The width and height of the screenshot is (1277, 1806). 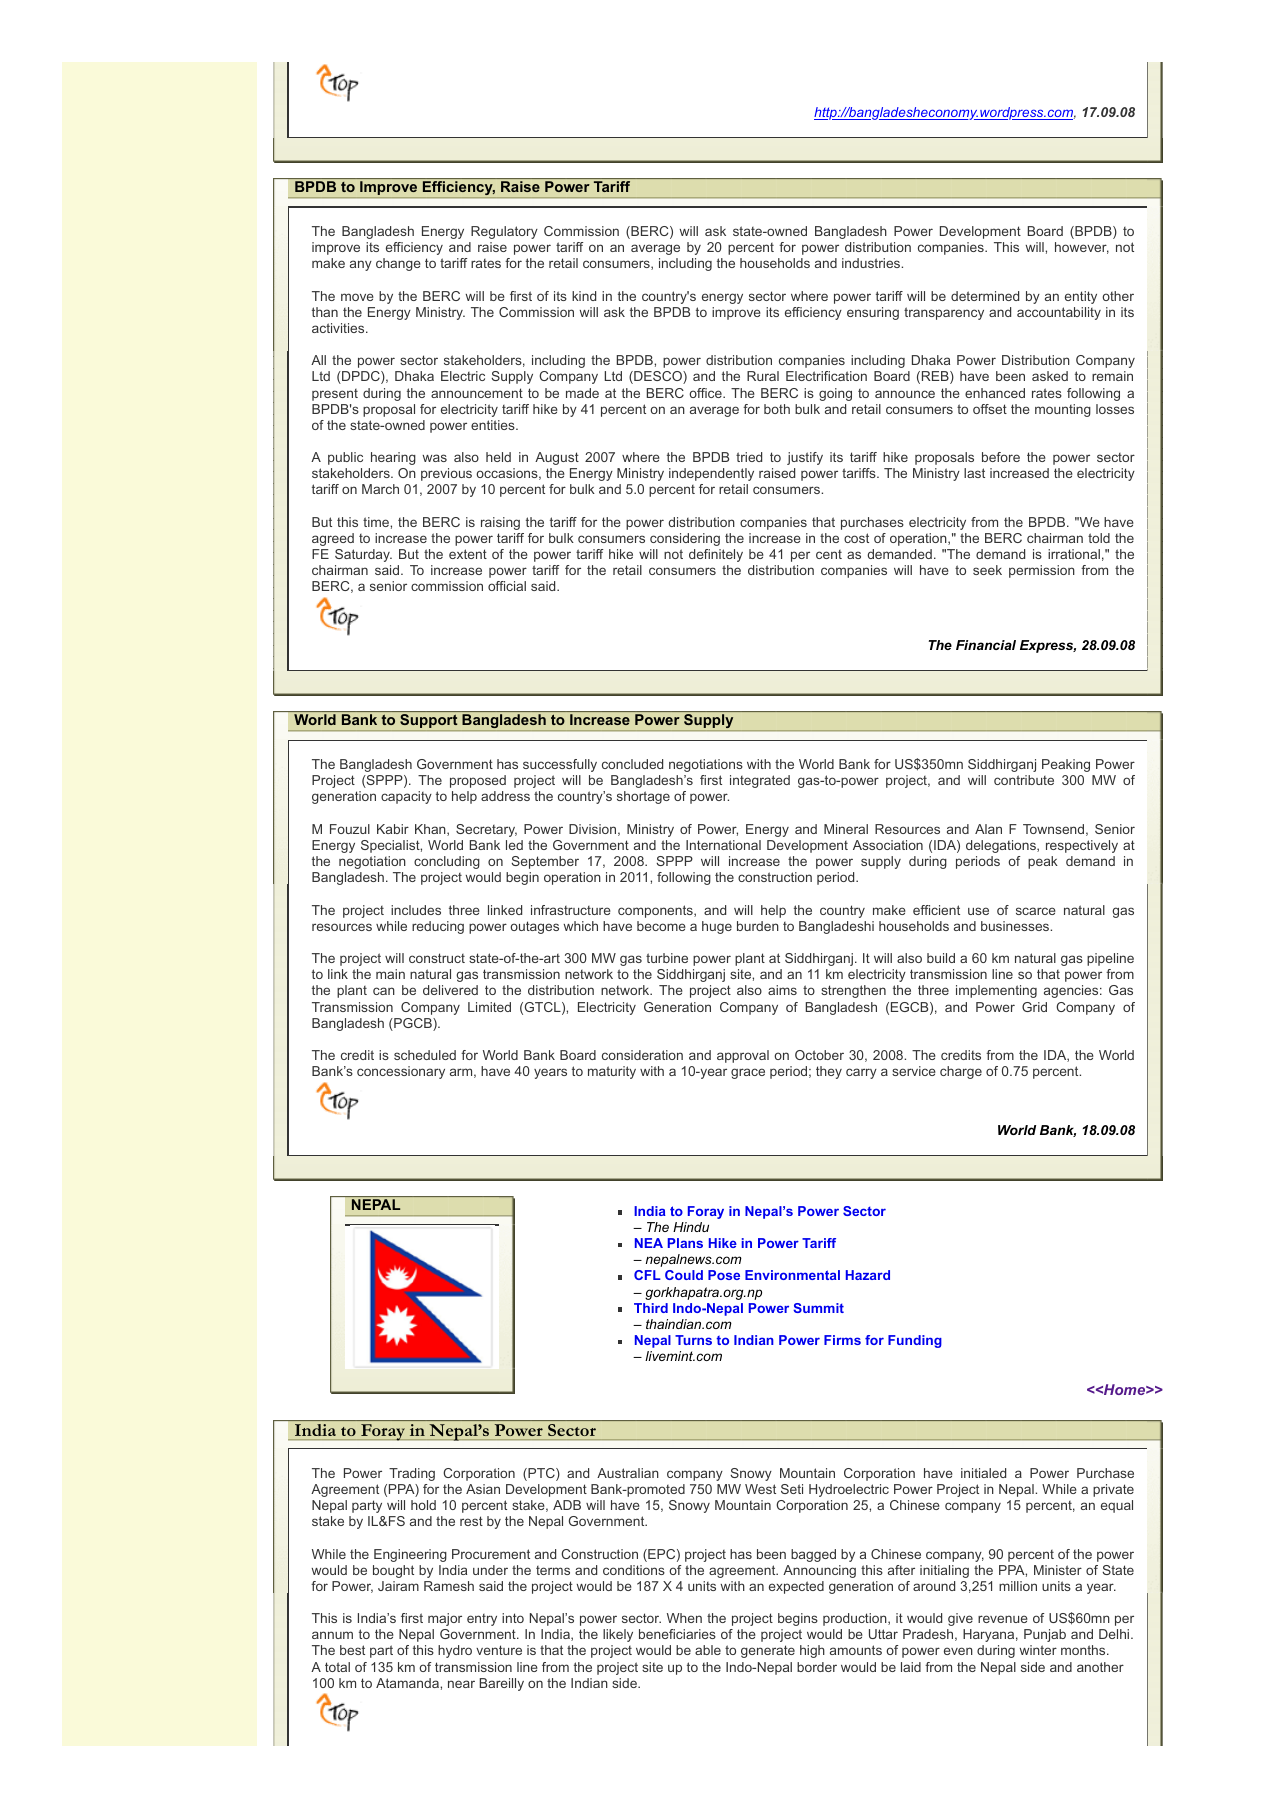 I want to click on huge, so click(x=717, y=927).
